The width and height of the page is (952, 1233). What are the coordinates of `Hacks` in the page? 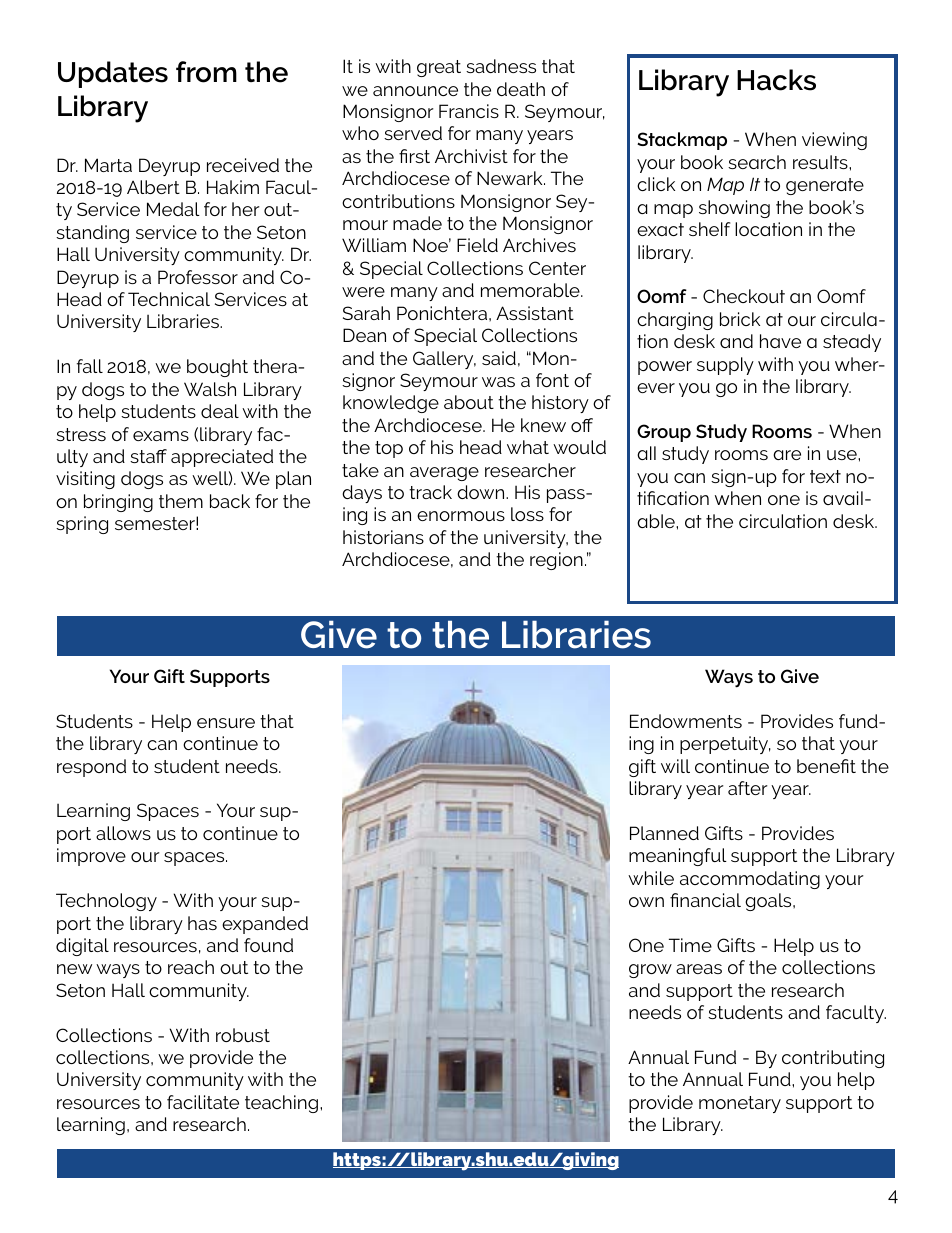 It's located at (776, 80).
